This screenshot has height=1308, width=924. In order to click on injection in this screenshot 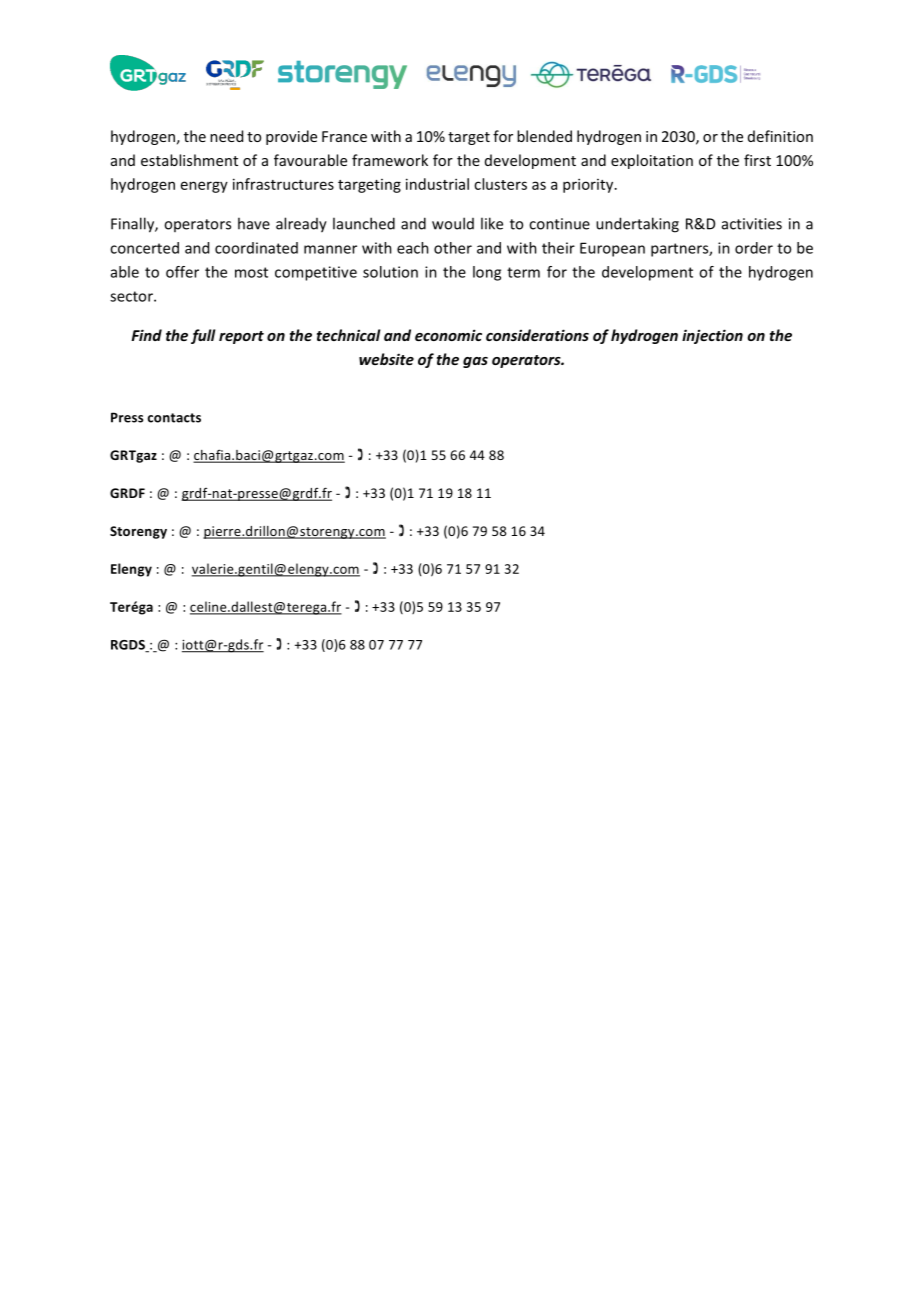, I will do `click(712, 336)`.
